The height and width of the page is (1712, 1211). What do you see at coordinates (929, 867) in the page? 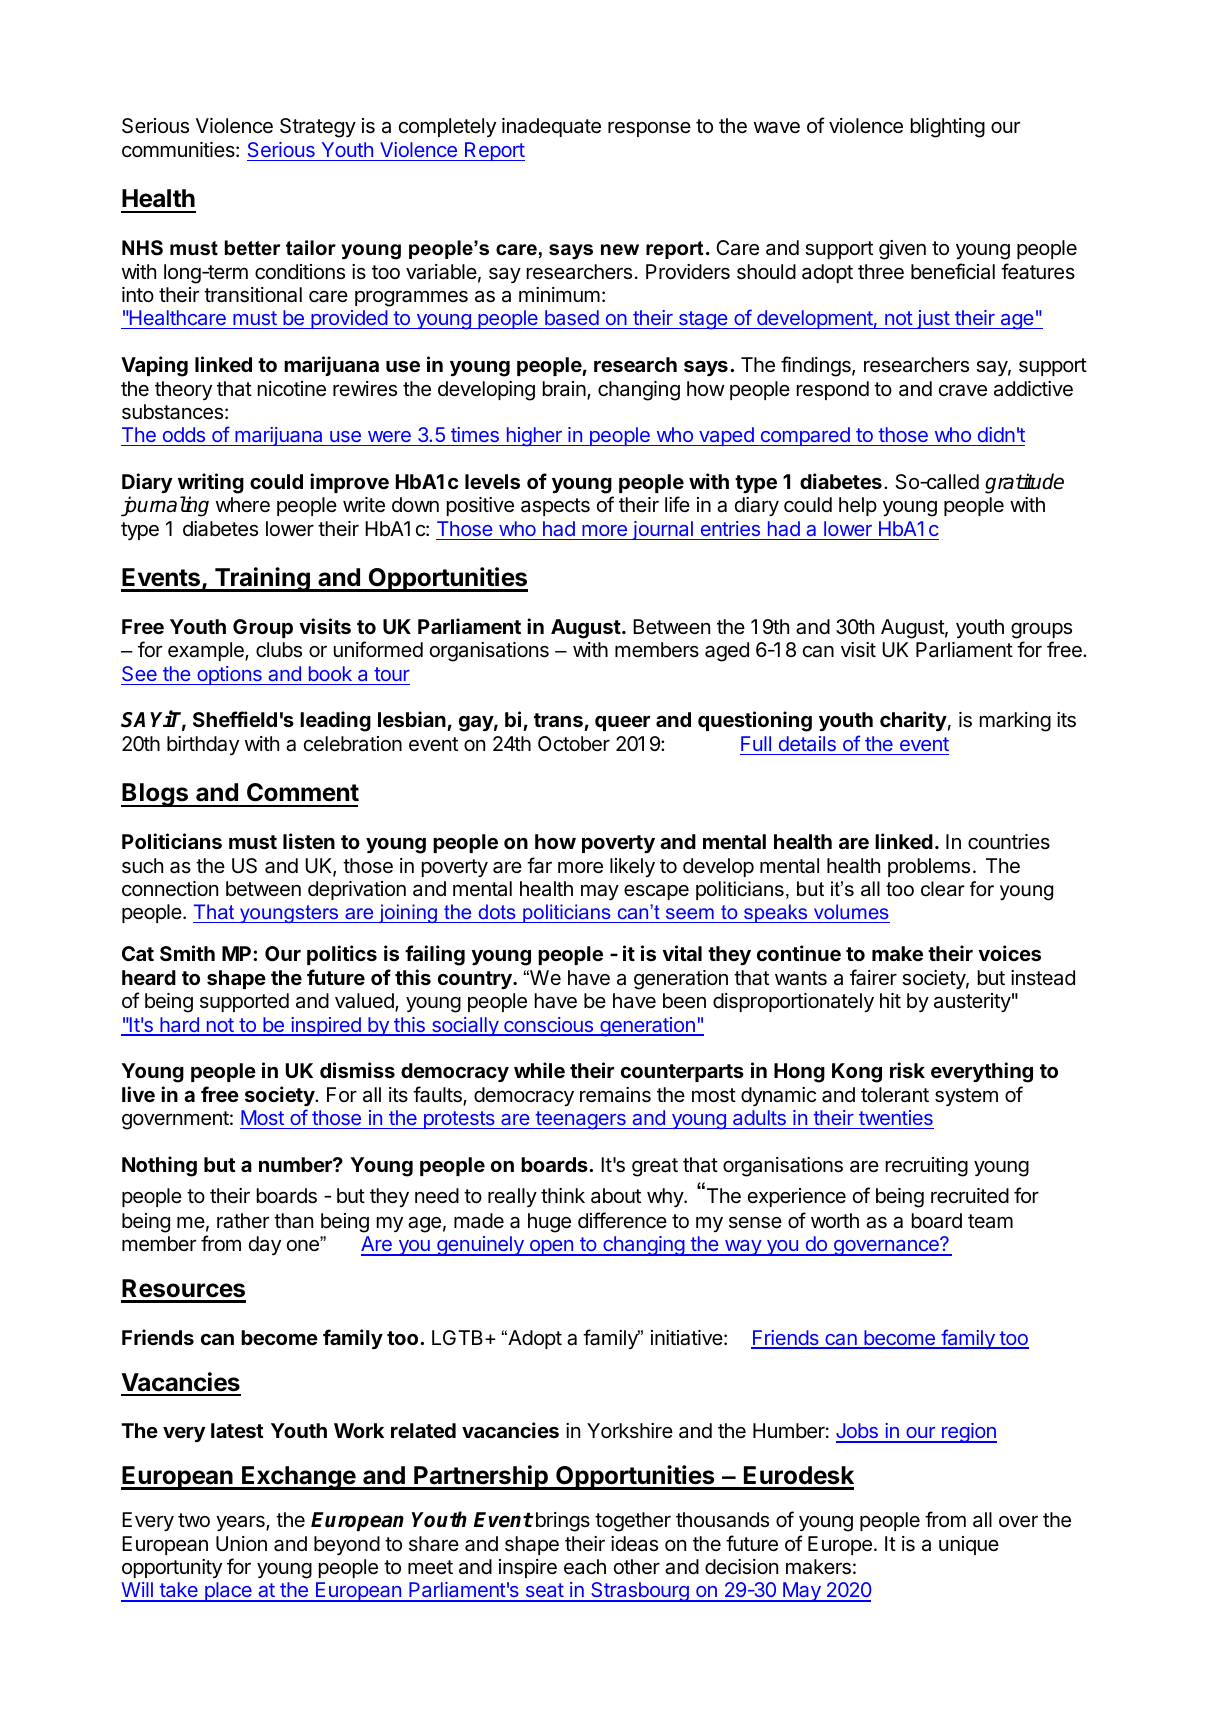
I see `problems` at bounding box center [929, 867].
